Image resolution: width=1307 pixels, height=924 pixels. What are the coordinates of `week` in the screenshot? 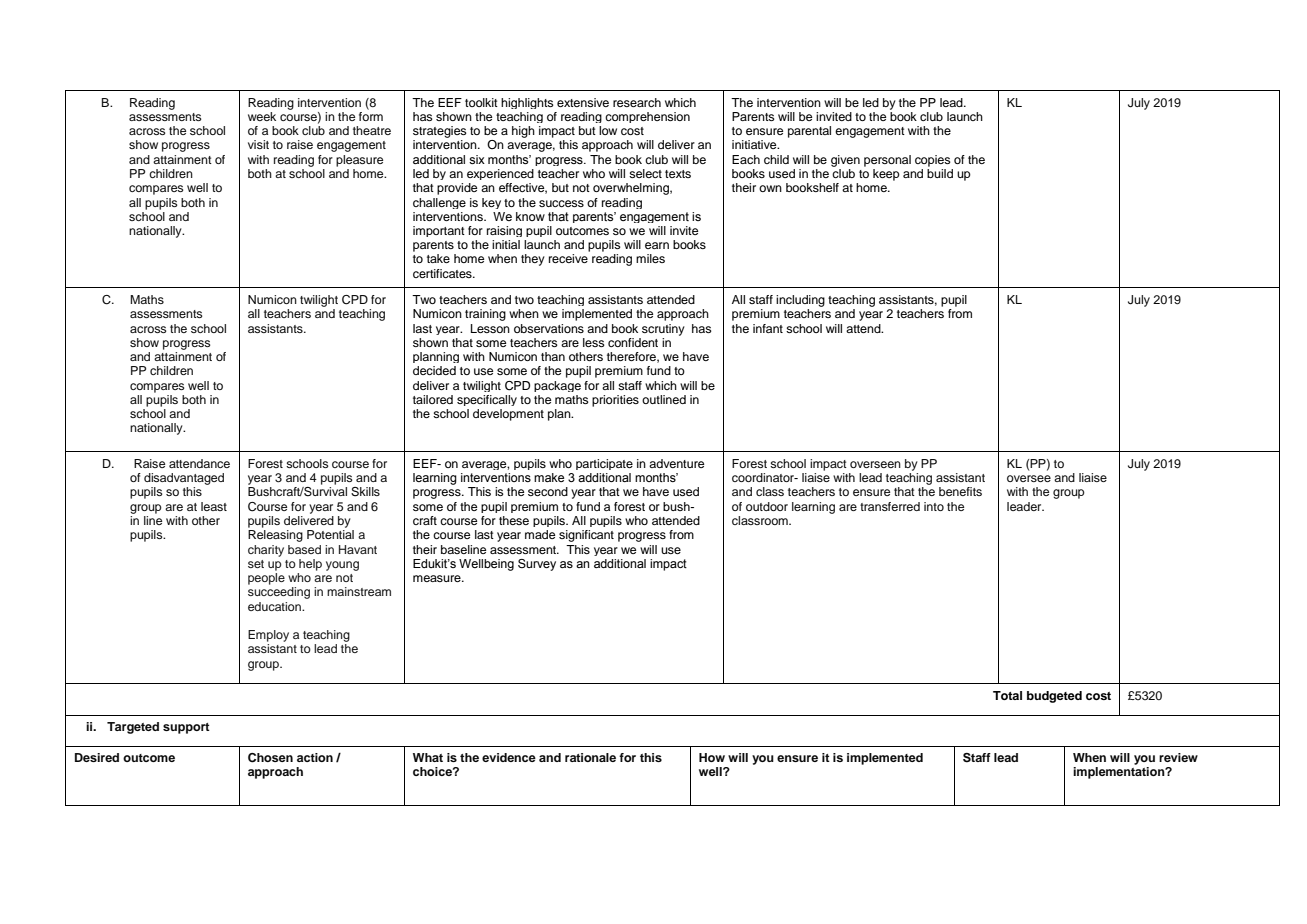 It's located at (262, 116).
